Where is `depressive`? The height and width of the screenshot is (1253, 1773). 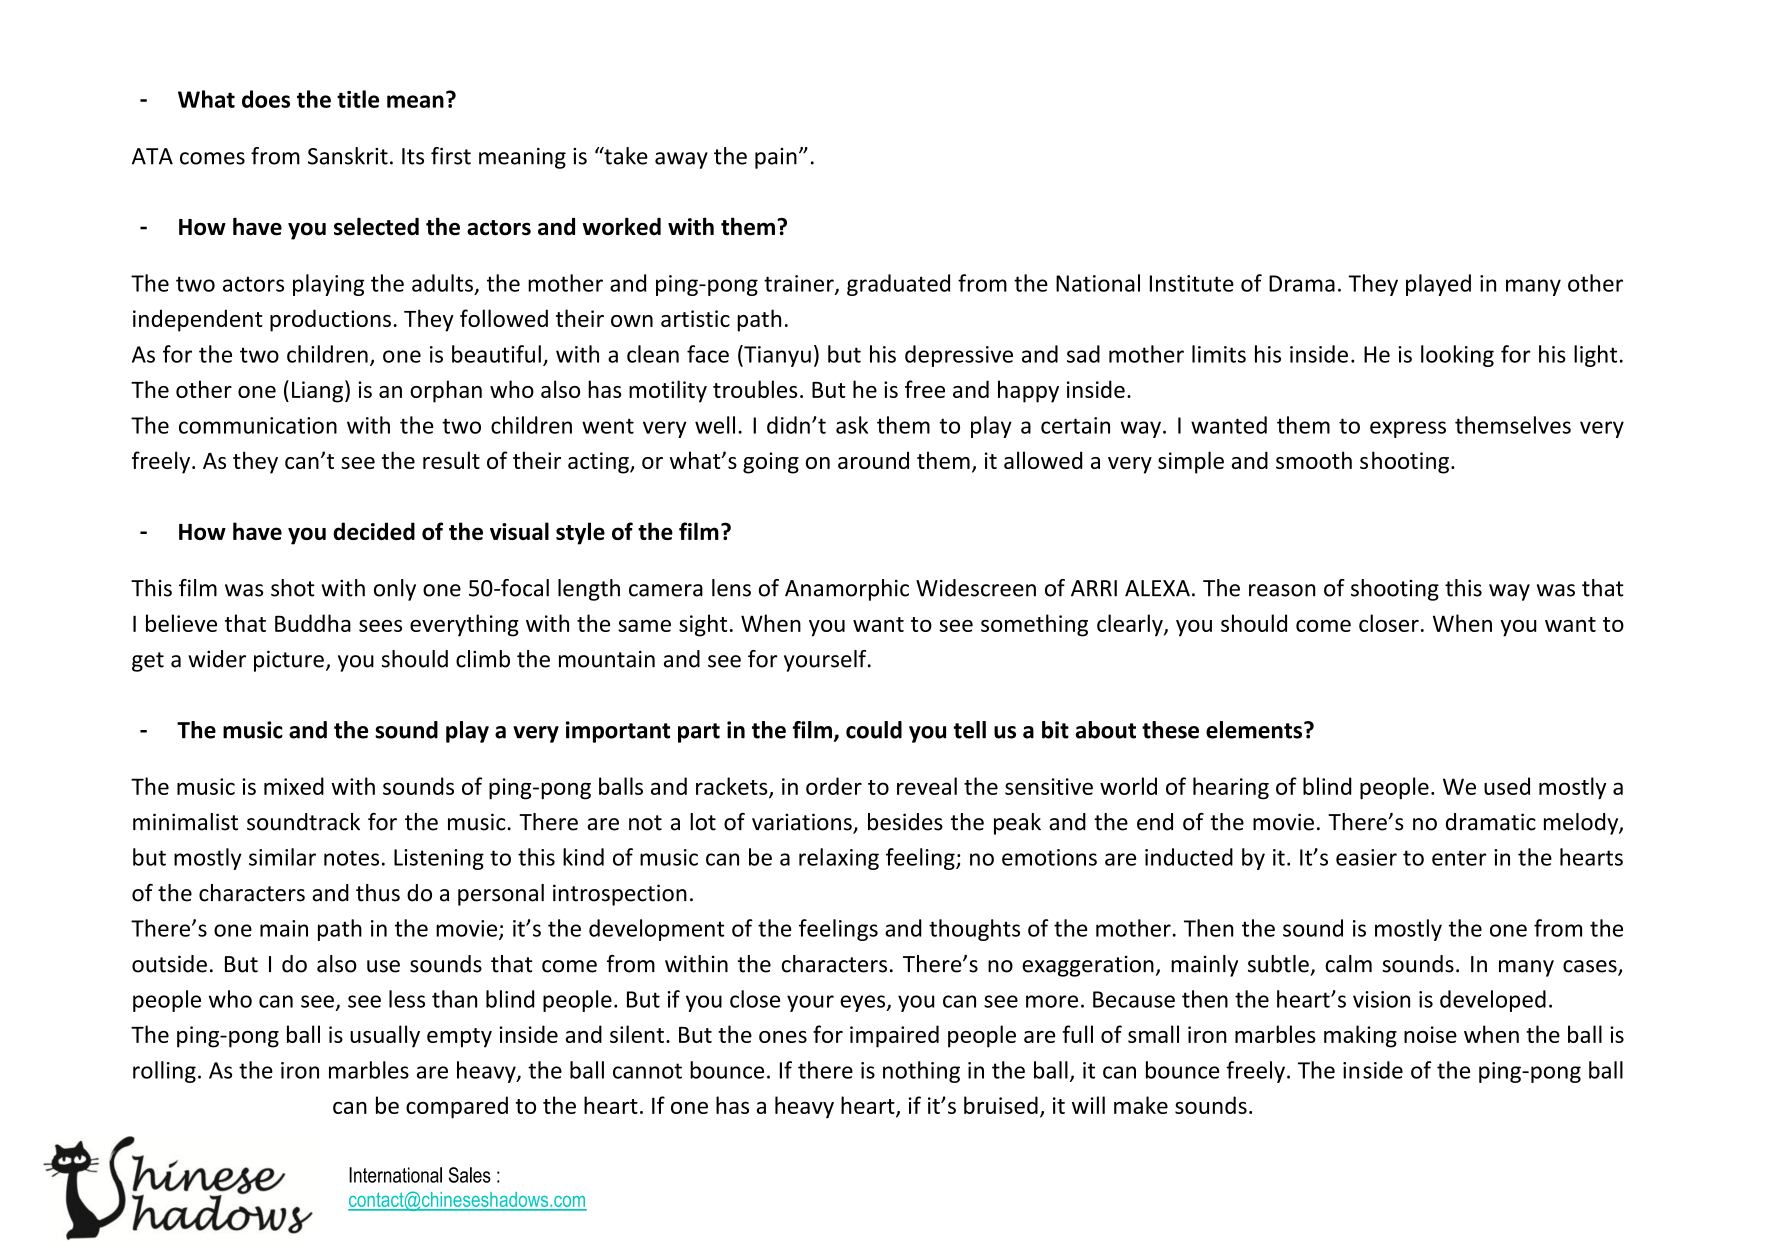
depressive is located at coordinates (959, 356).
